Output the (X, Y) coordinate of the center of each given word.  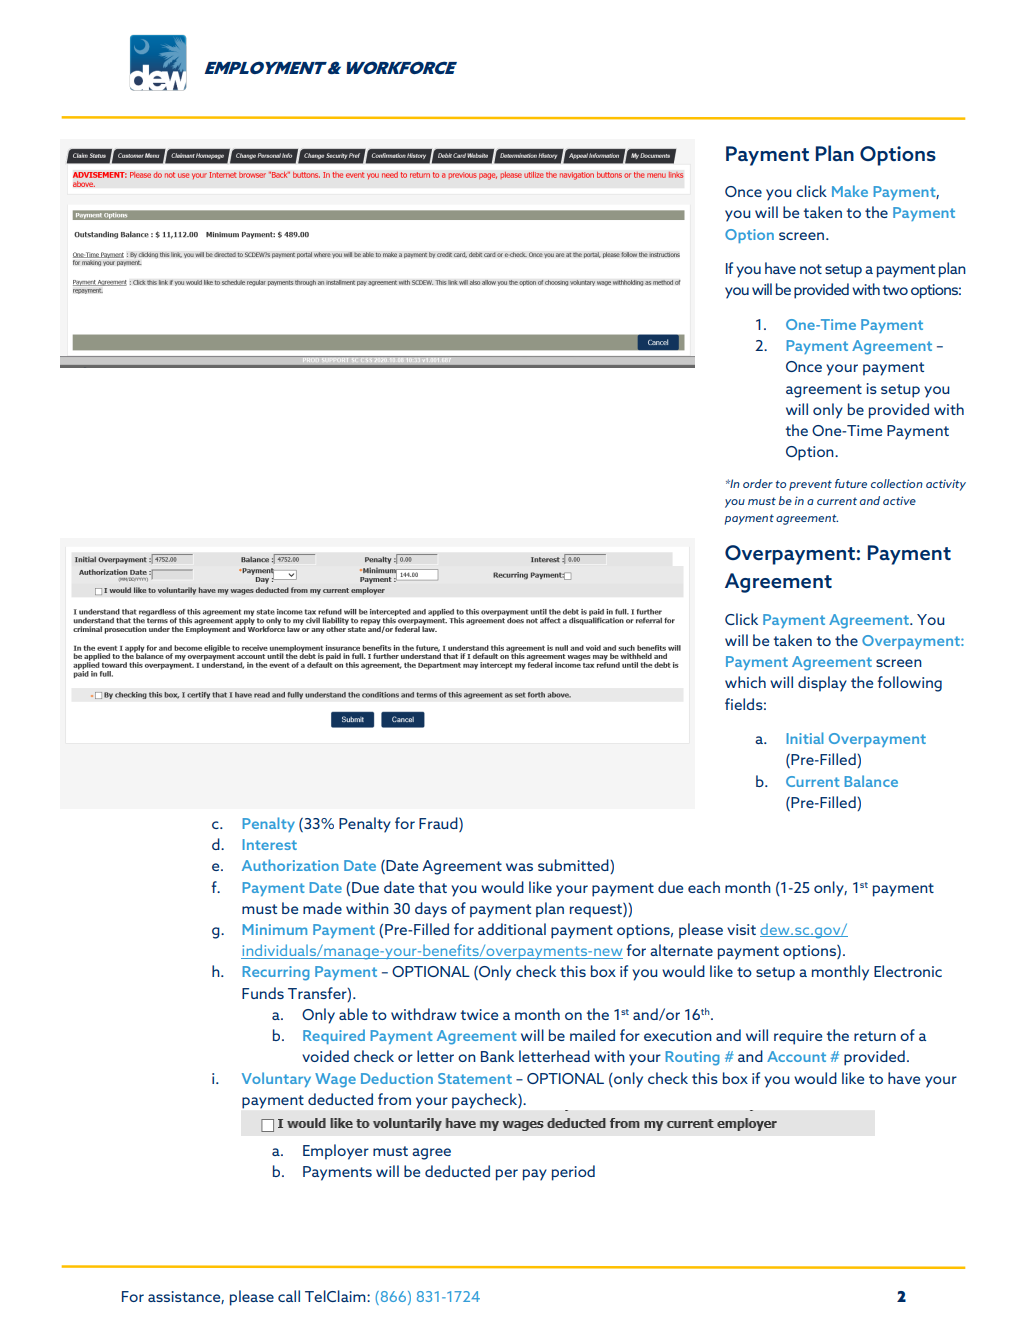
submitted (574, 866)
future (851, 483)
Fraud (439, 824)
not (811, 269)
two (895, 290)
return (875, 1036)
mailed (592, 1035)
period (573, 1173)
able (353, 1014)
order (758, 483)
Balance (871, 781)
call (289, 1296)
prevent (810, 485)
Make (850, 191)
